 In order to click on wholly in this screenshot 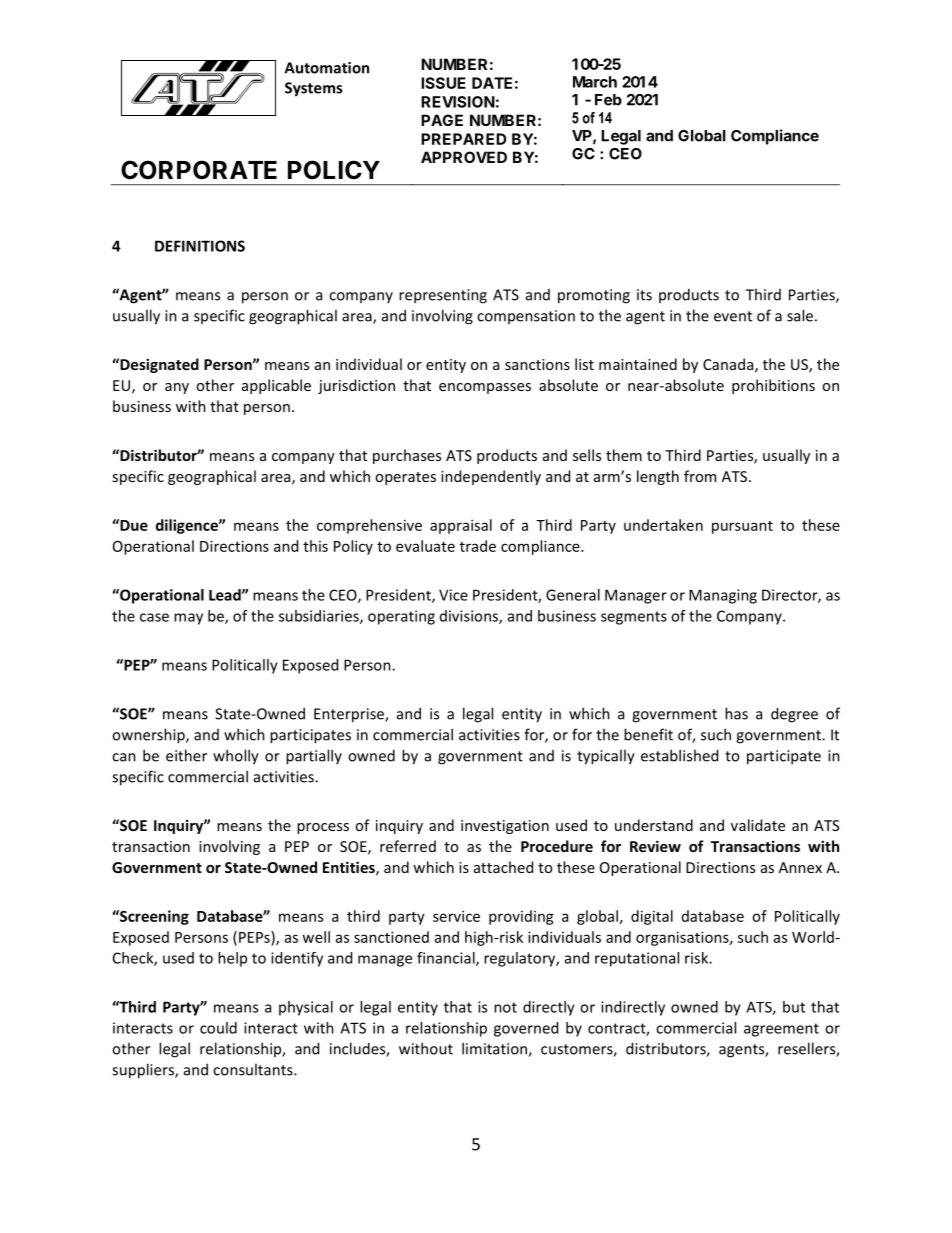, I will do `click(236, 757)`.
